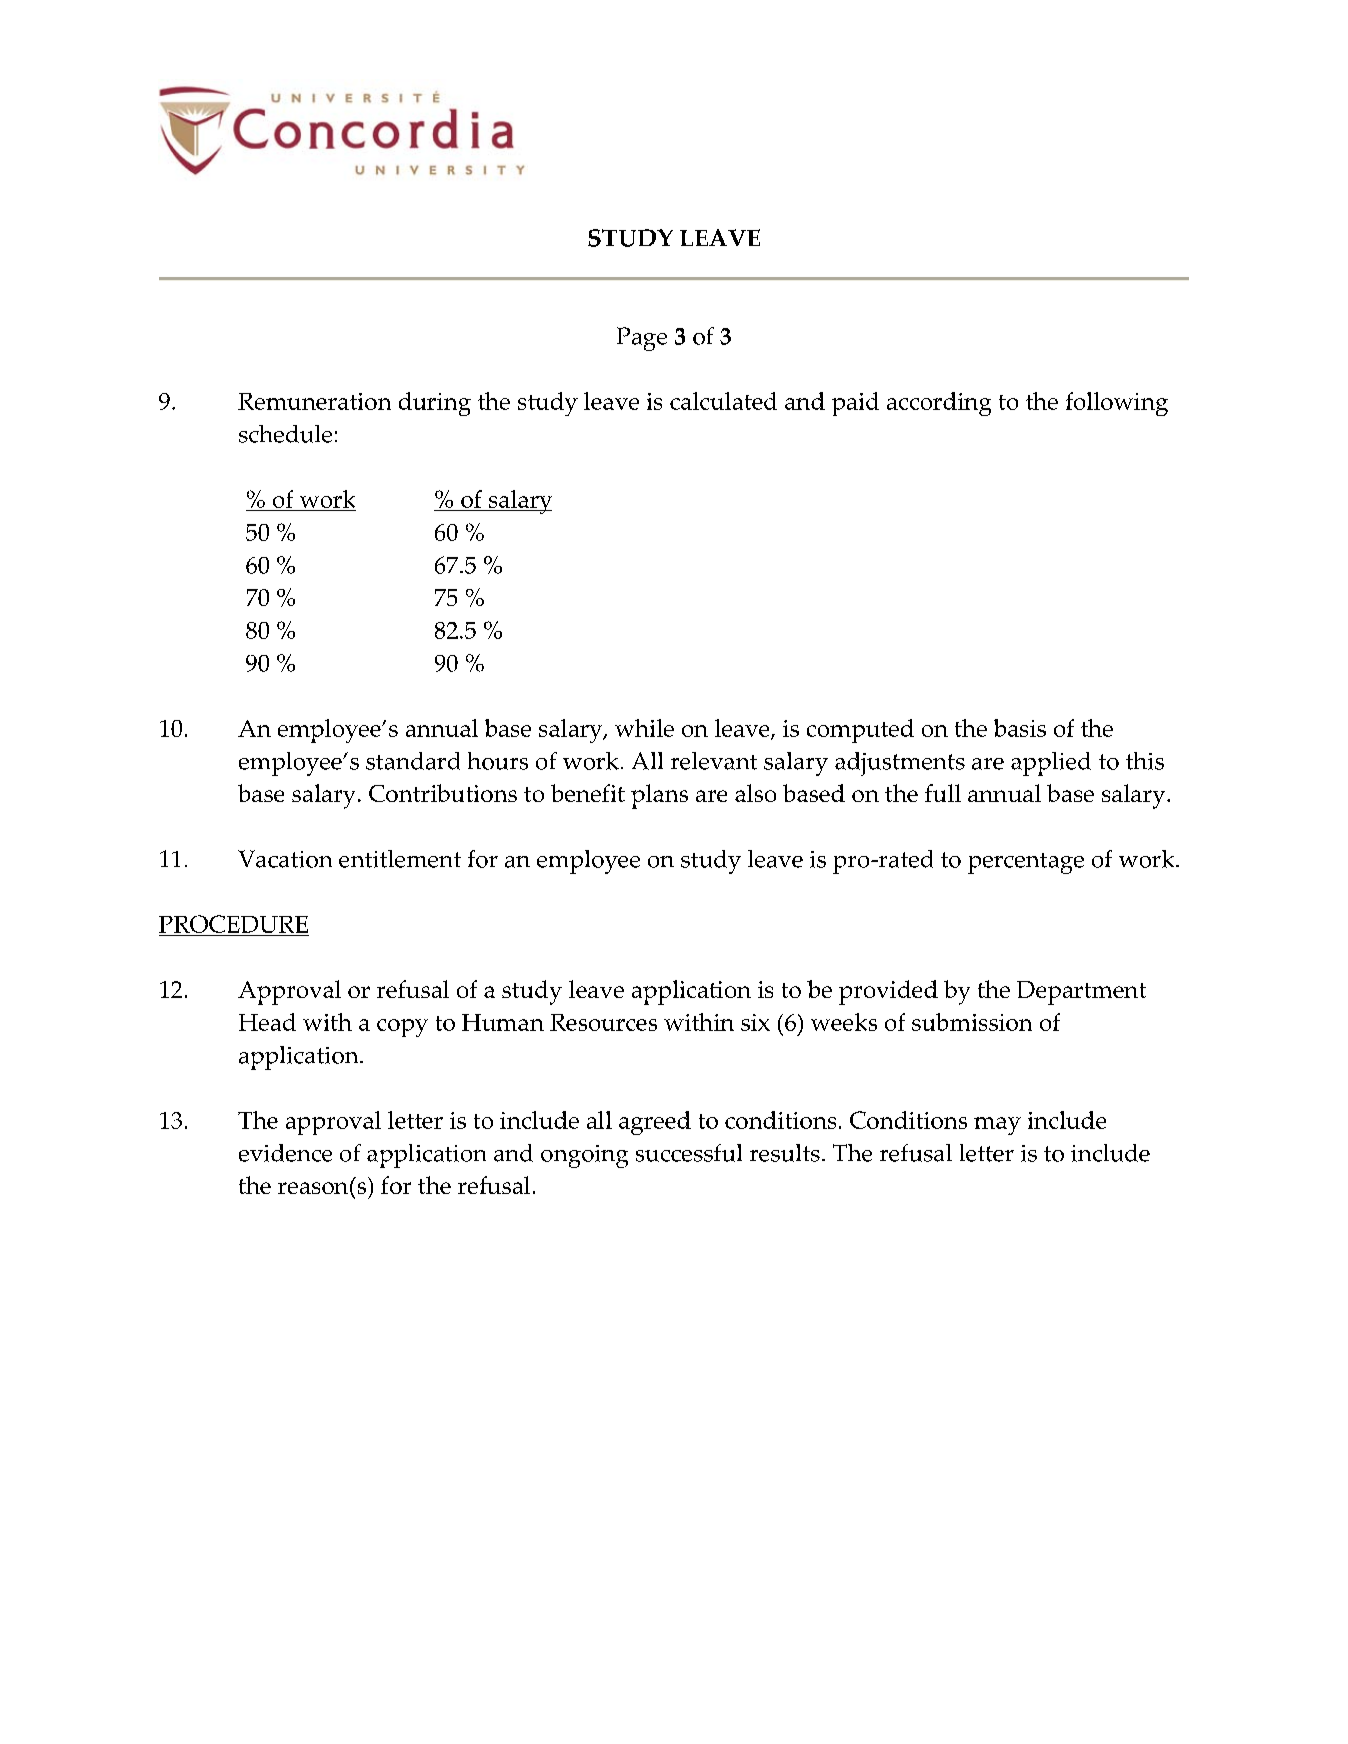 This page has width=1348, height=1744. I want to click on applied, so click(1051, 764).
